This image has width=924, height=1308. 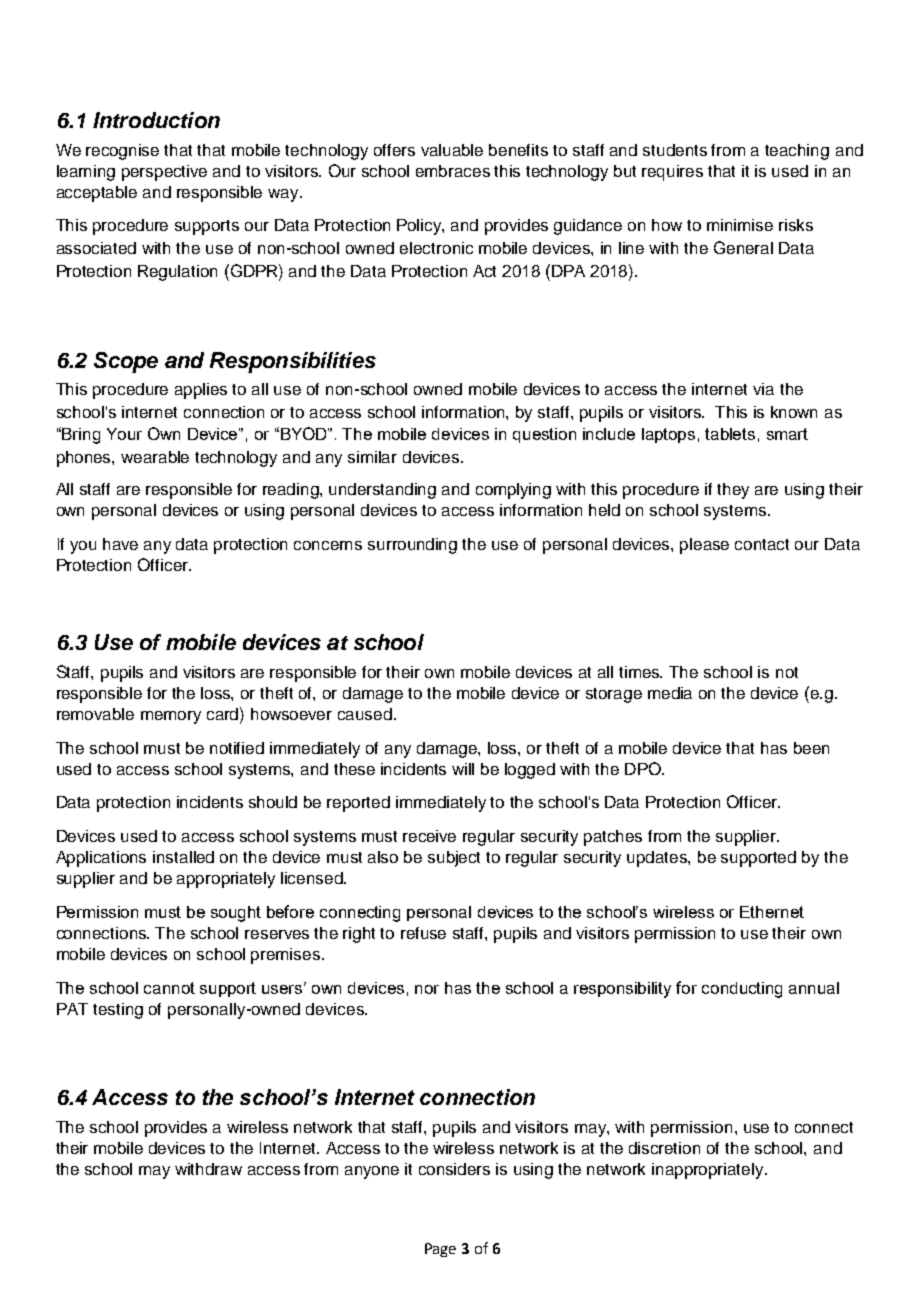 What do you see at coordinates (640, 672) in the image?
I see `times` at bounding box center [640, 672].
